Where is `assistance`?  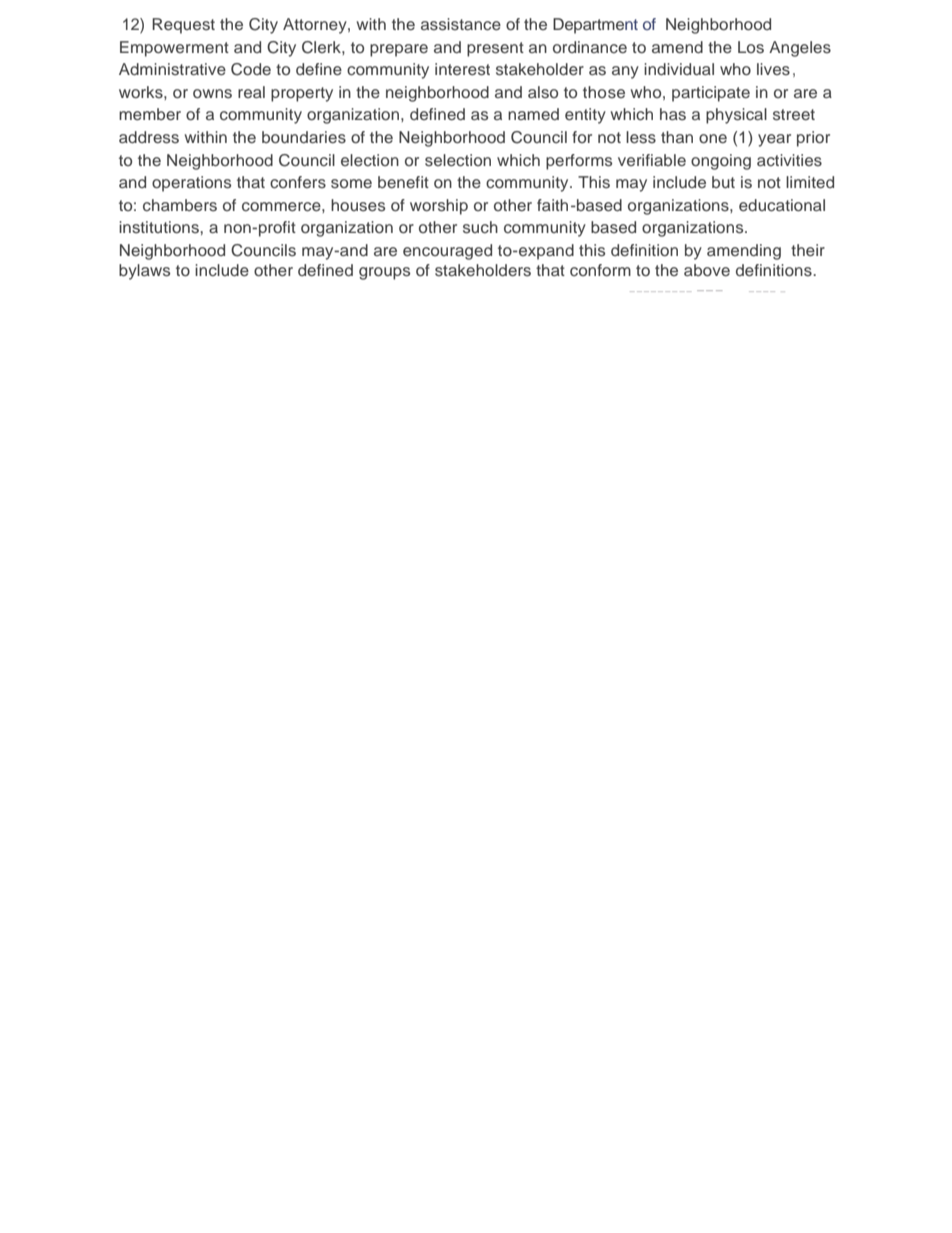 assistance is located at coordinates (461, 24).
